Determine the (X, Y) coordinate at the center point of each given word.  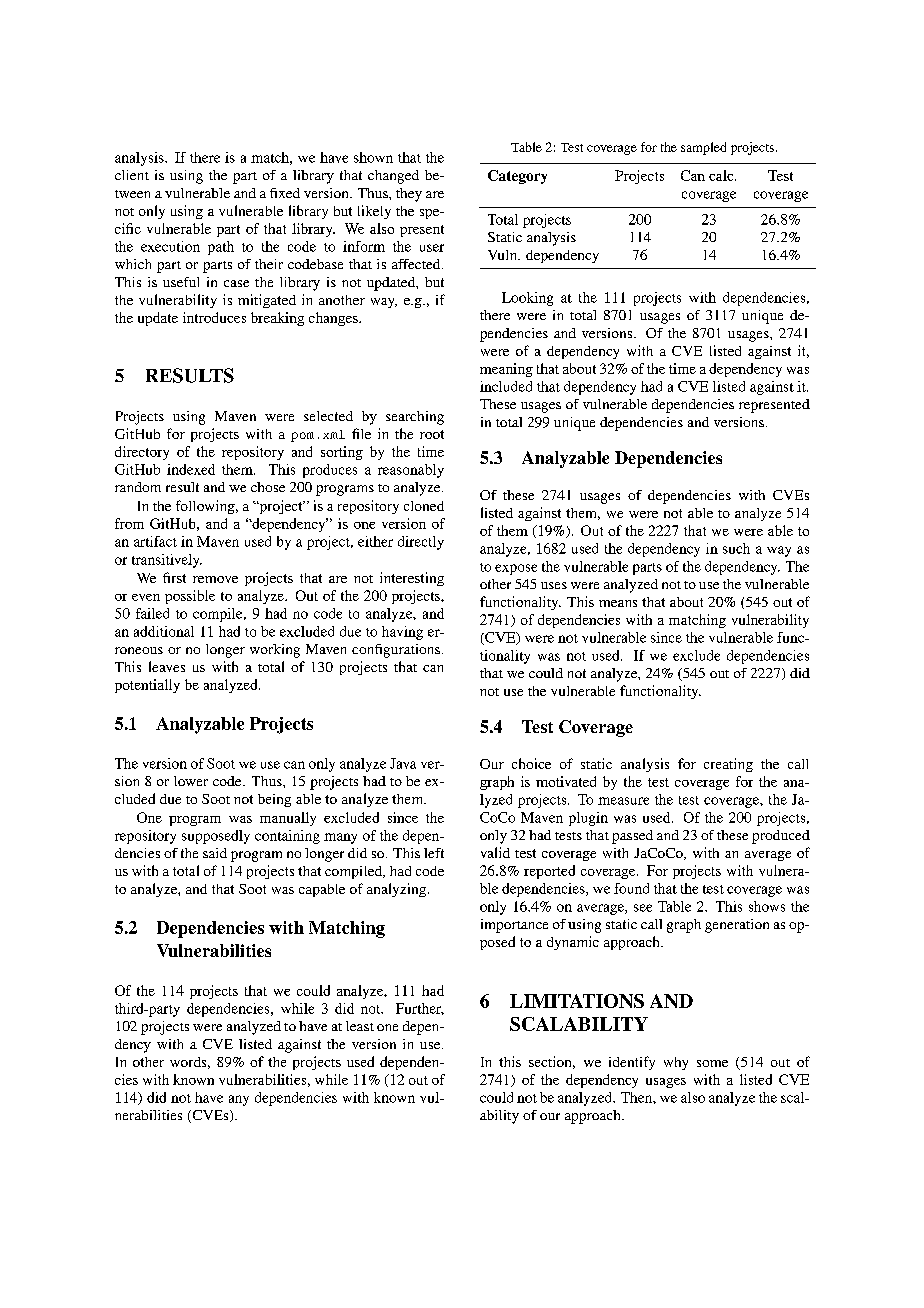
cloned (424, 506)
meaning (506, 370)
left (434, 853)
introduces (214, 317)
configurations (396, 651)
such (736, 548)
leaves (167, 666)
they (409, 195)
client (132, 175)
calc (722, 175)
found (631, 888)
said (215, 853)
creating (728, 765)
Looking (527, 299)
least (360, 1026)
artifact (155, 541)
